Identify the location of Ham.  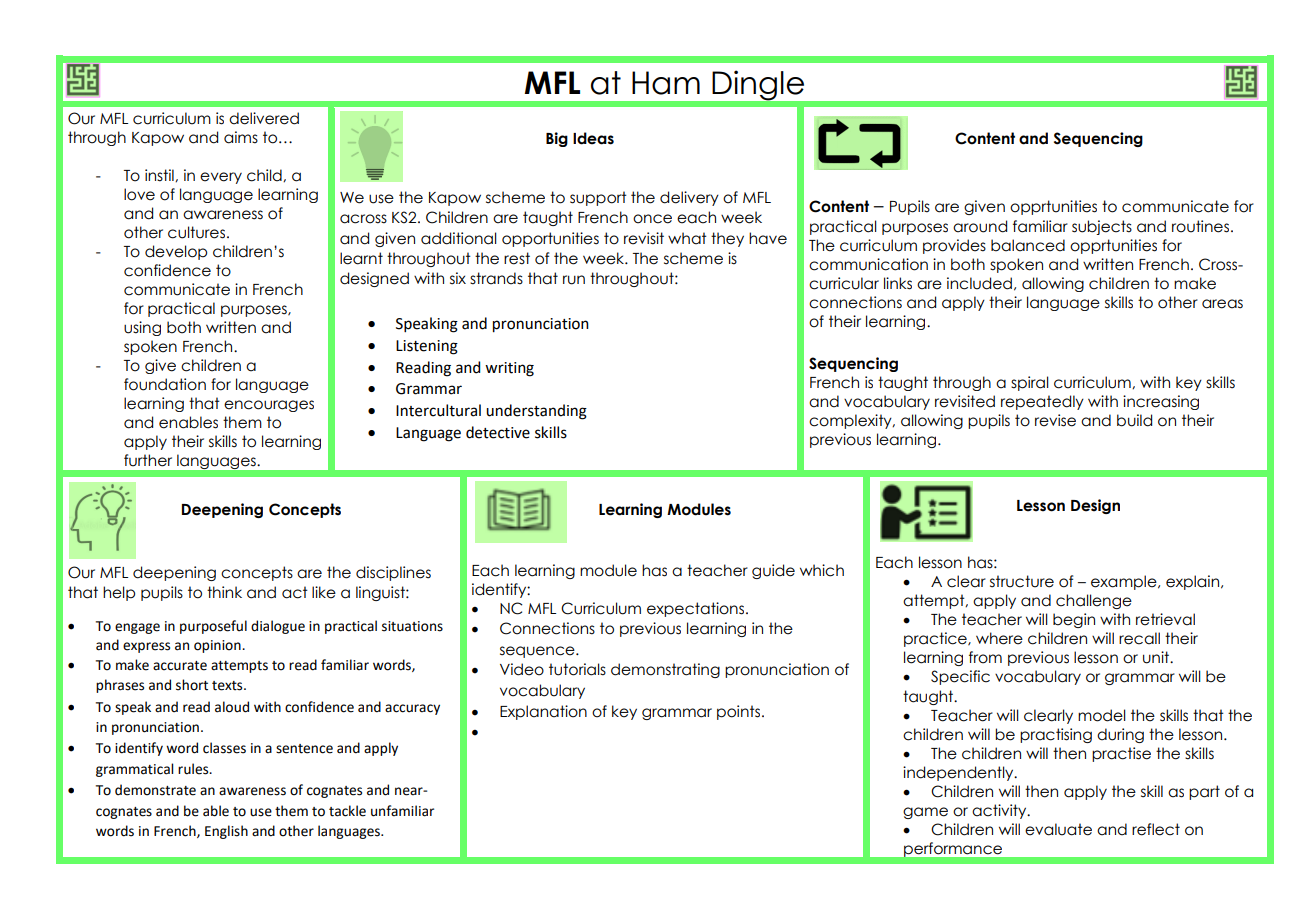
(666, 83).
